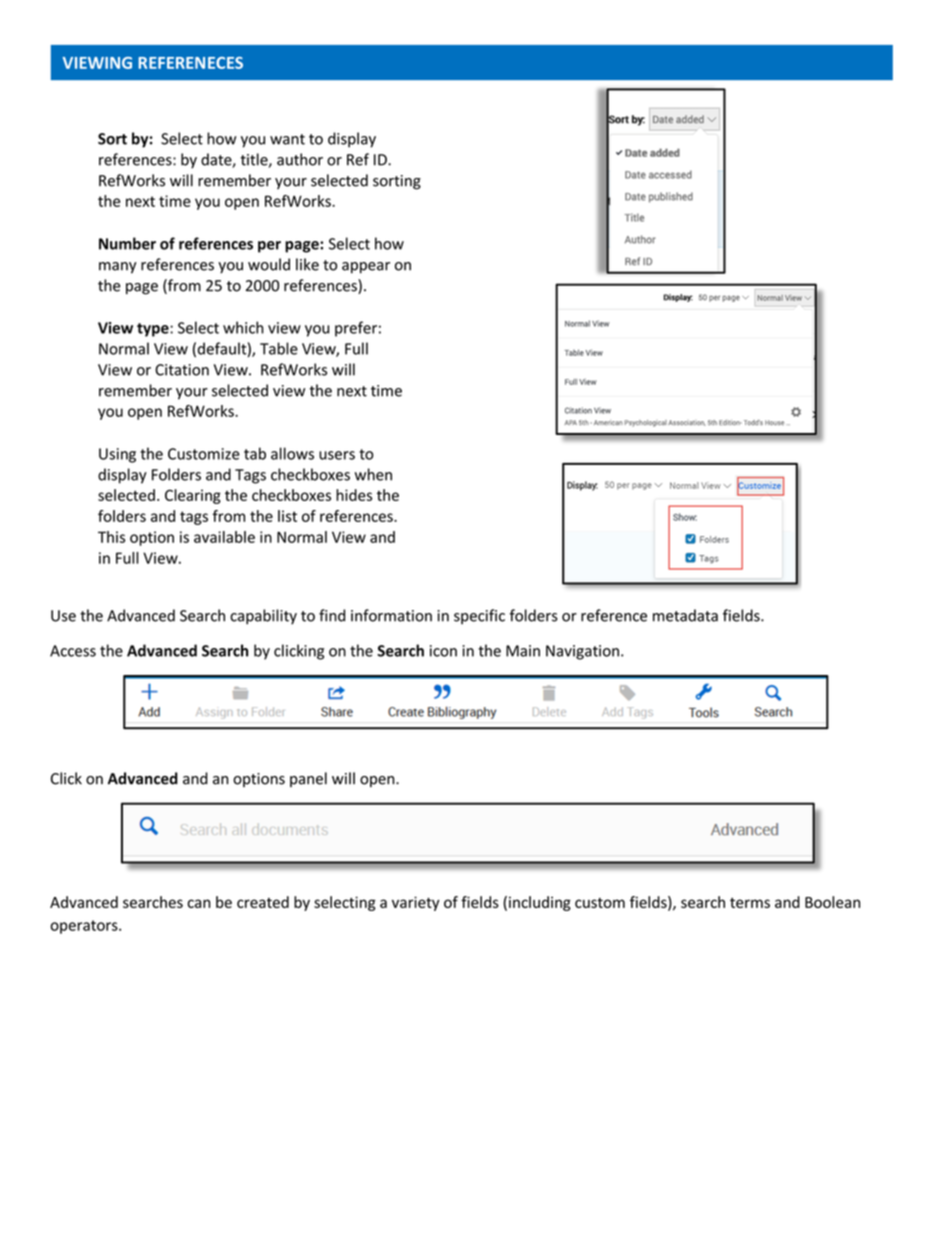 This image has width=952, height=1233. I want to click on appear, so click(366, 268).
